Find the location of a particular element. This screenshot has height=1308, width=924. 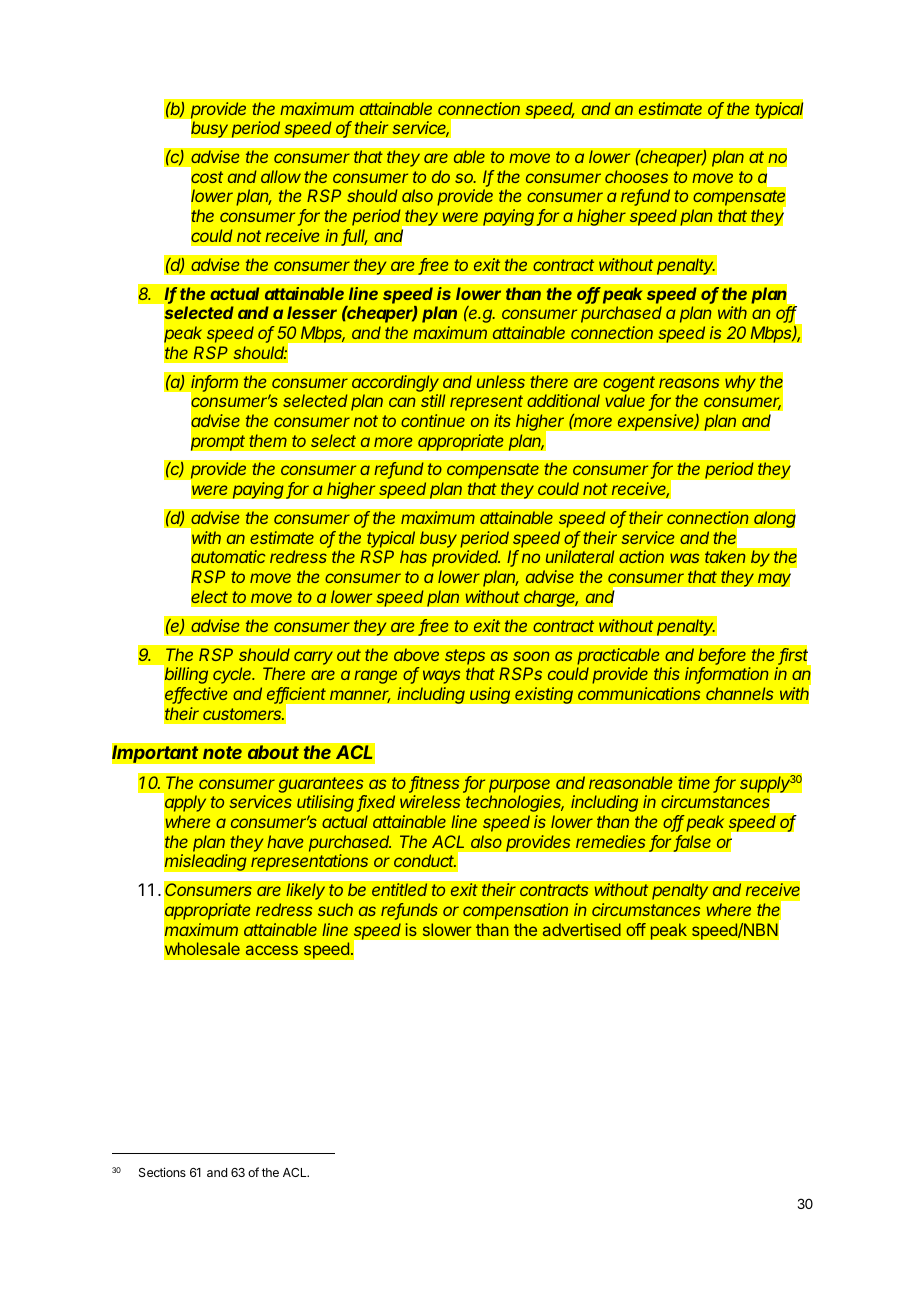

cycle is located at coordinates (233, 675).
